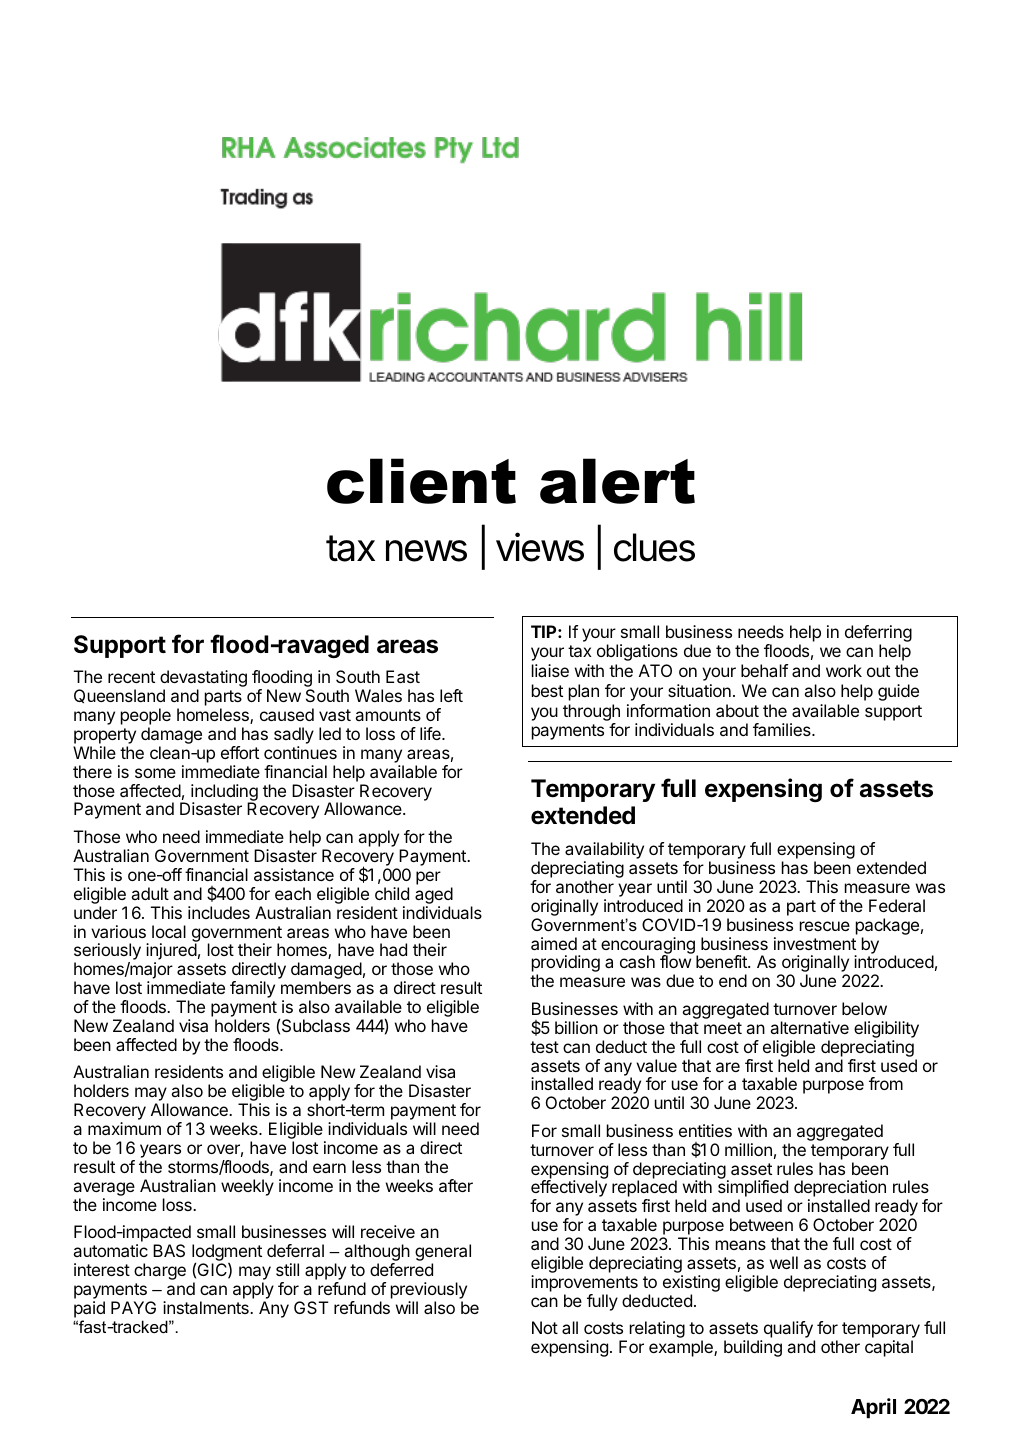 The width and height of the page is (1022, 1446). I want to click on views, so click(540, 547).
